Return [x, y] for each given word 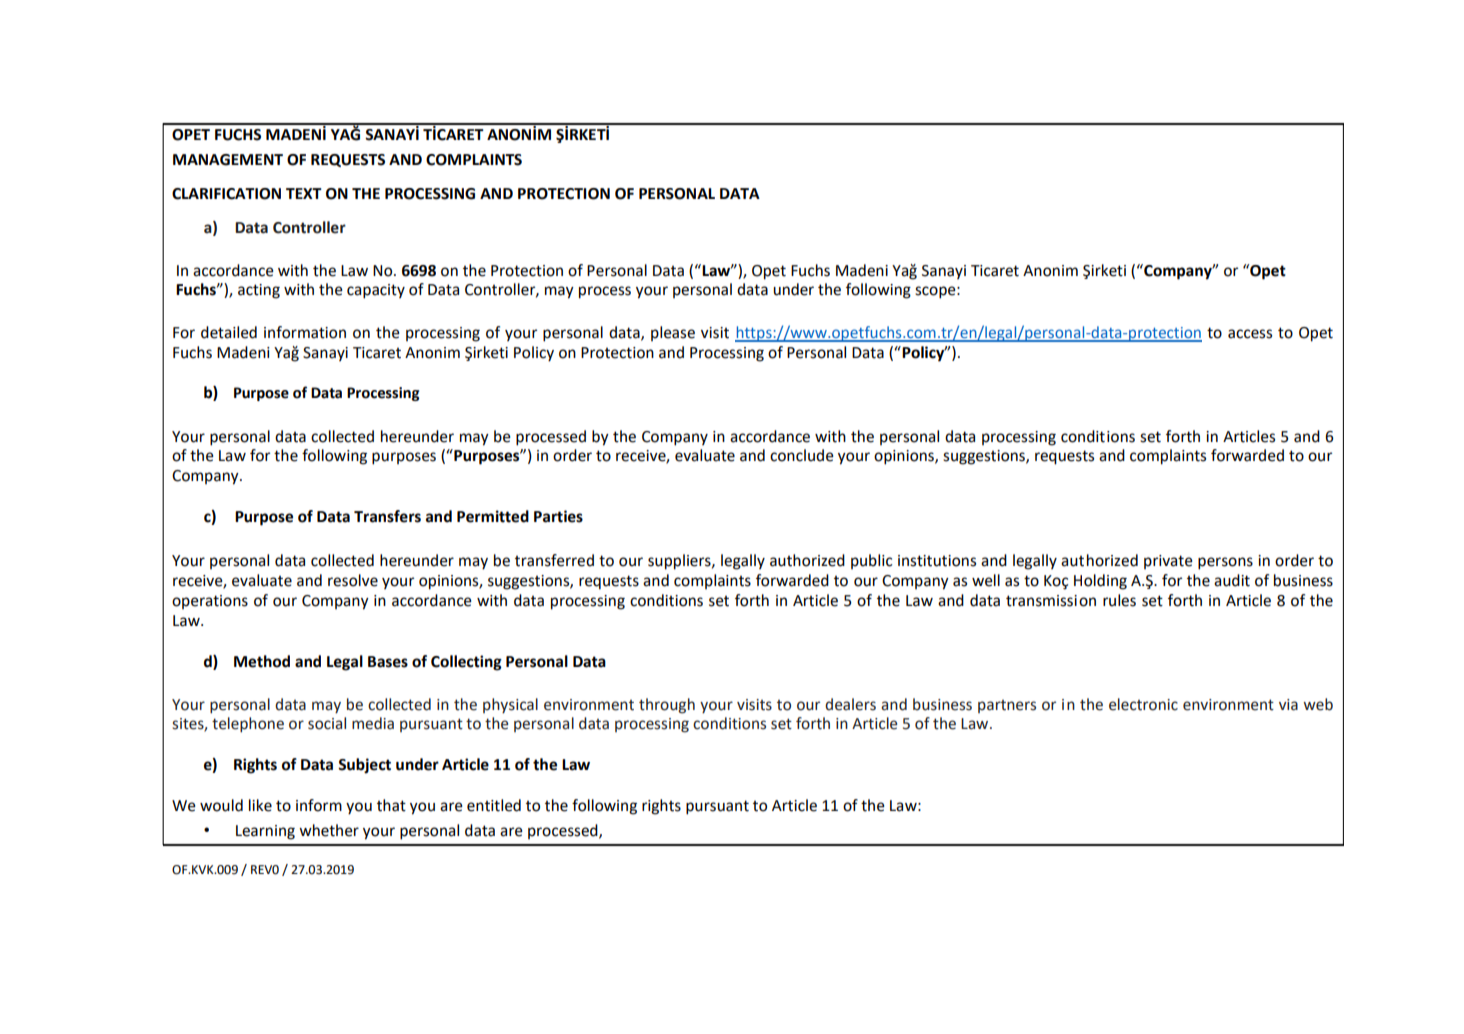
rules [1119, 600]
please [673, 333]
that [391, 805]
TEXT [304, 193]
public [871, 561]
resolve [353, 580]
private [1168, 562]
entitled [494, 805]
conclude [802, 455]
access [1250, 334]
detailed [229, 332]
